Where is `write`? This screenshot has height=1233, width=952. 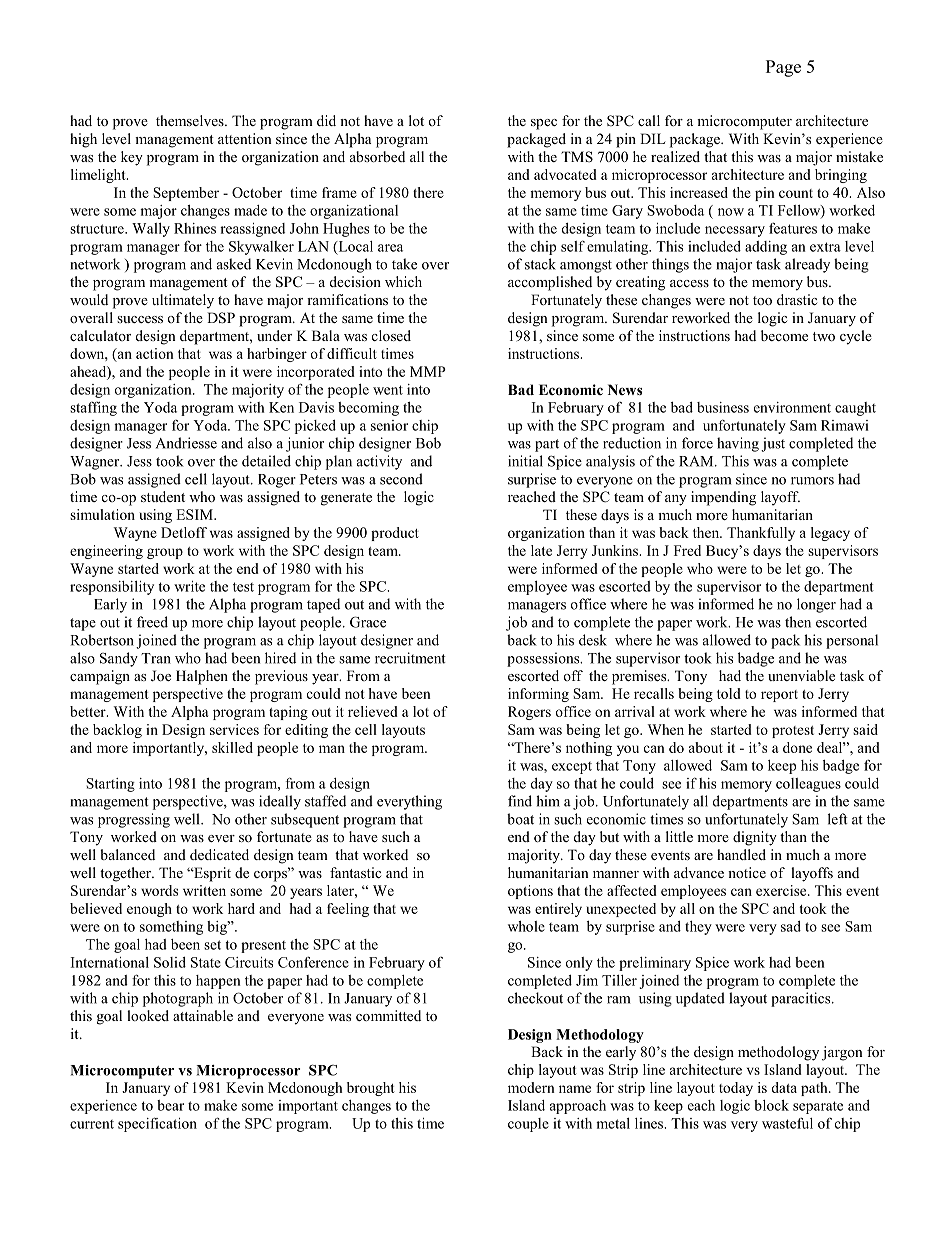
write is located at coordinates (189, 586).
